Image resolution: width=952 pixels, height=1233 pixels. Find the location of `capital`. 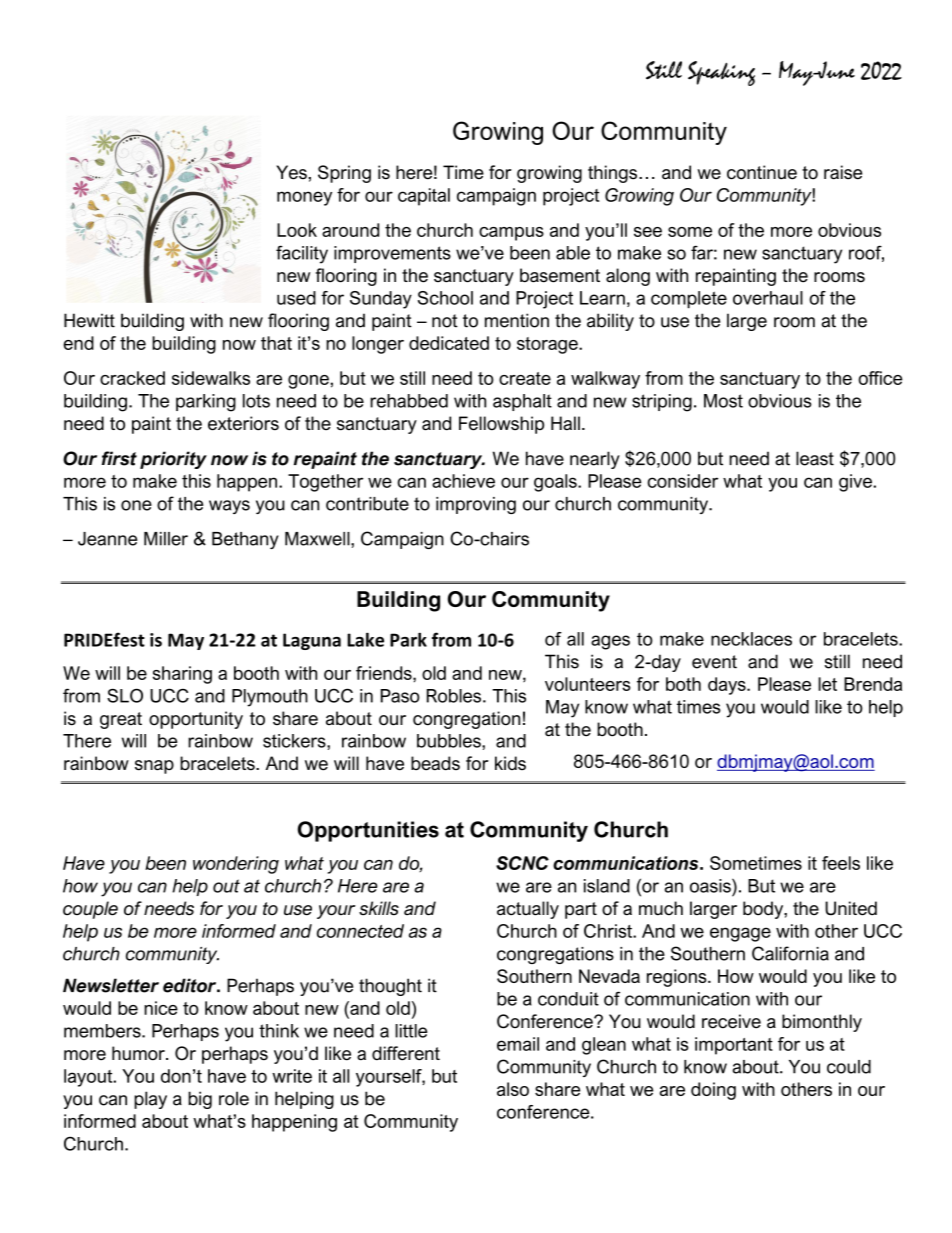

capital is located at coordinates (424, 197).
